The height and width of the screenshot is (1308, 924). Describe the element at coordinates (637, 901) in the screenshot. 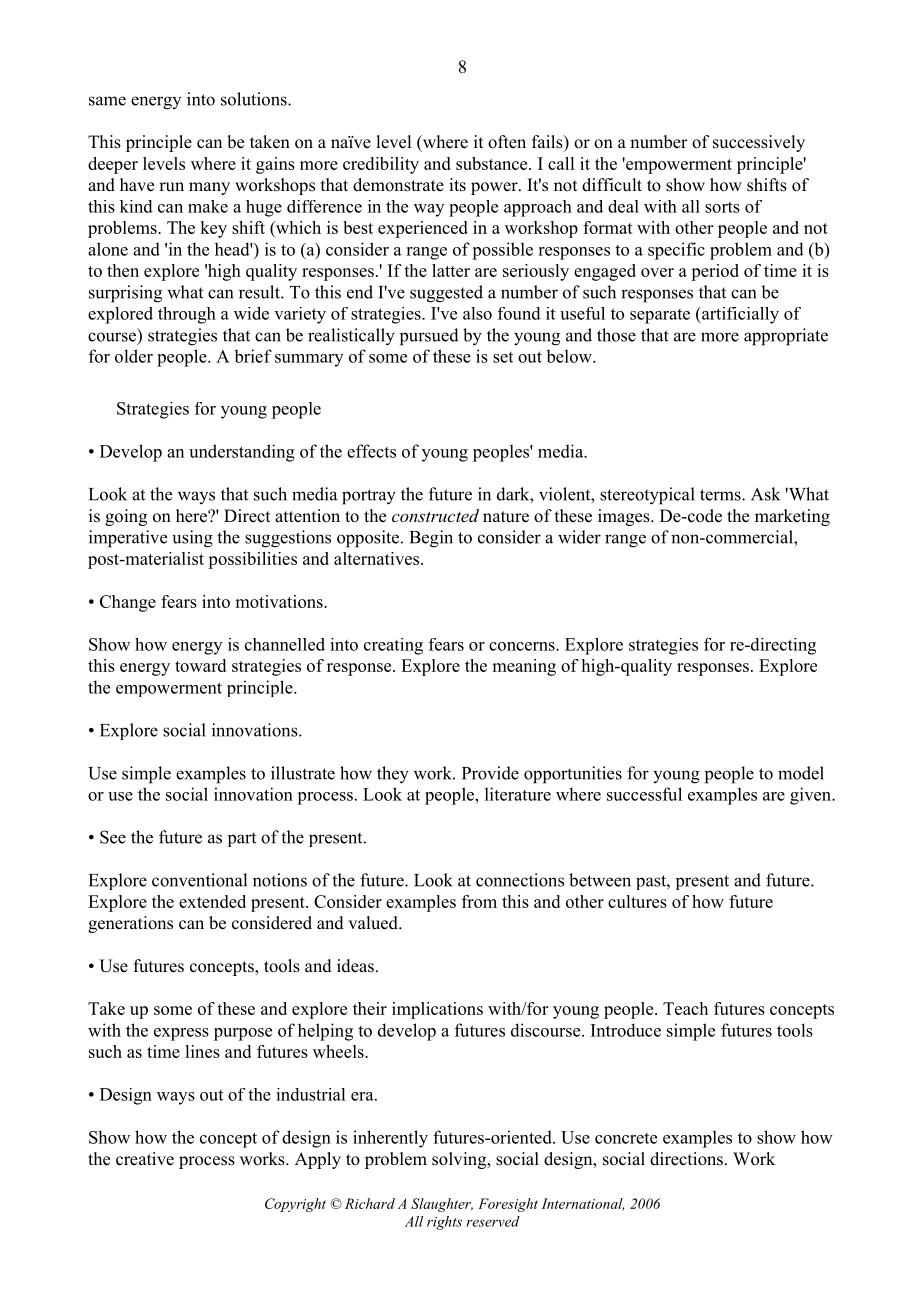

I see `cultures` at that location.
